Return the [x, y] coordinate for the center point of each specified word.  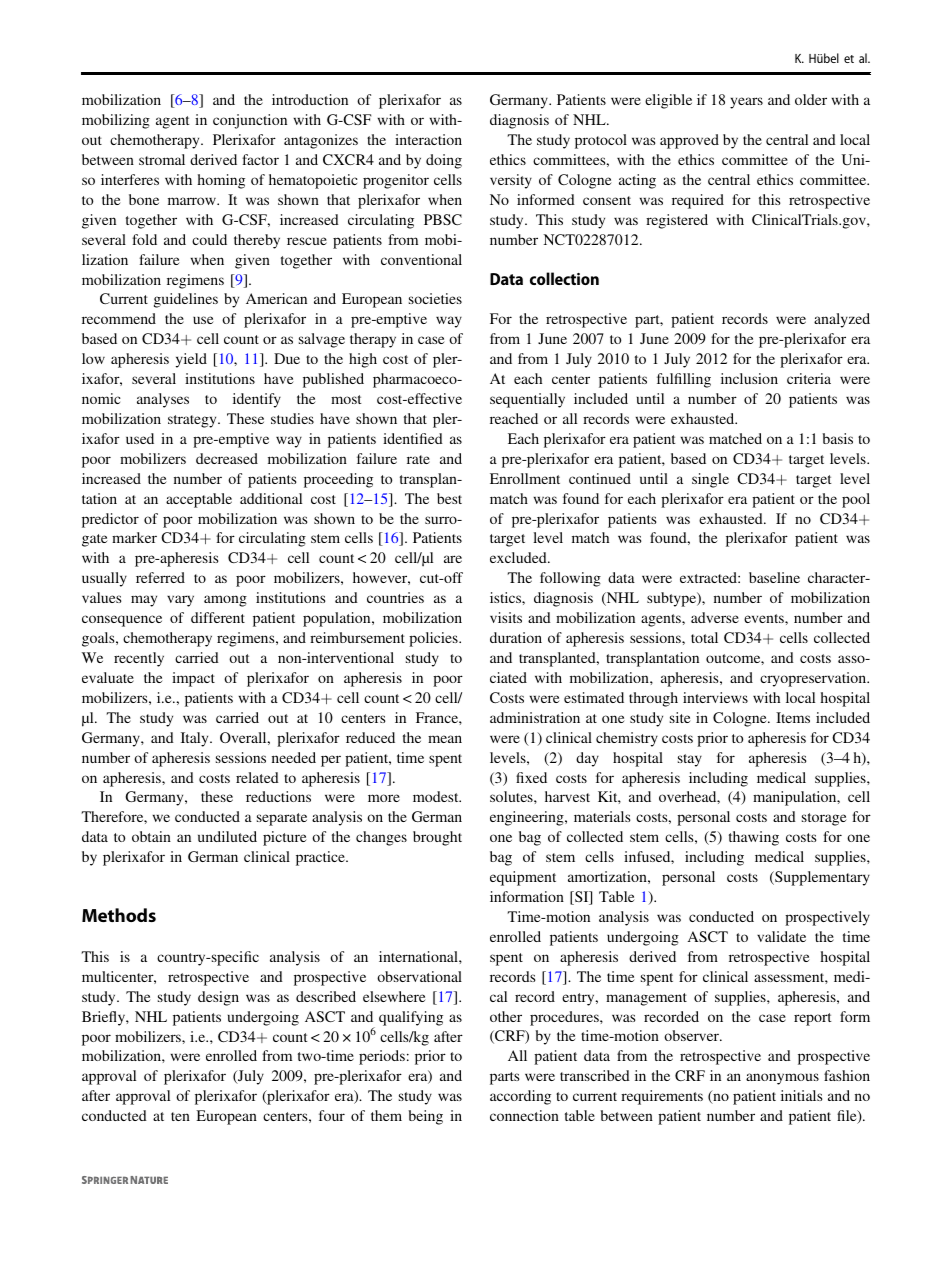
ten [180, 1116]
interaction [428, 139]
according [520, 1097]
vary [180, 601]
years [746, 103]
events [765, 618]
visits [506, 617]
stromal [162, 159]
